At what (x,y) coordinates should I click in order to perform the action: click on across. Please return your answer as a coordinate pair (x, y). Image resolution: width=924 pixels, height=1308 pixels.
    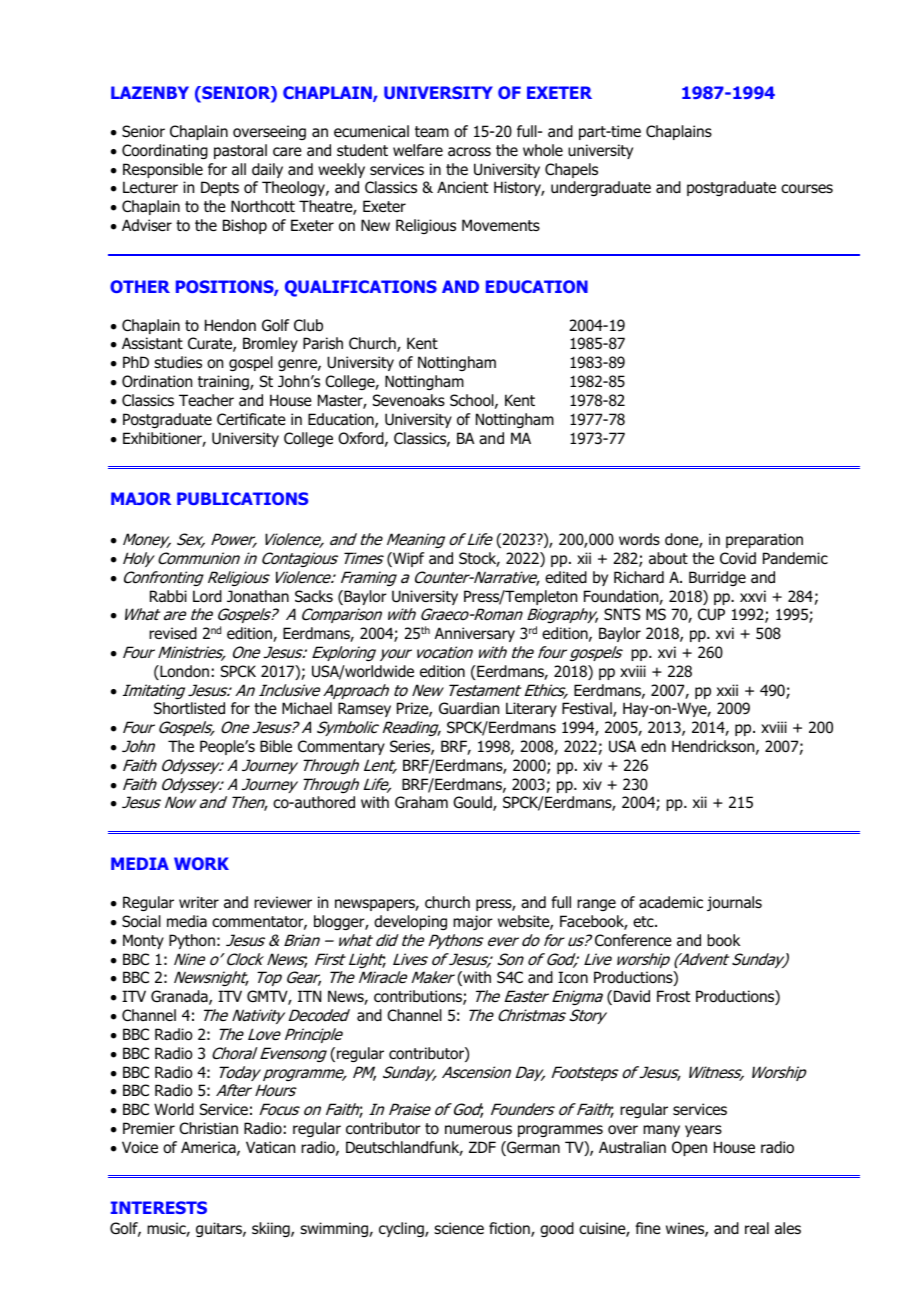
    Looking at the image, I should click on (469, 152).
